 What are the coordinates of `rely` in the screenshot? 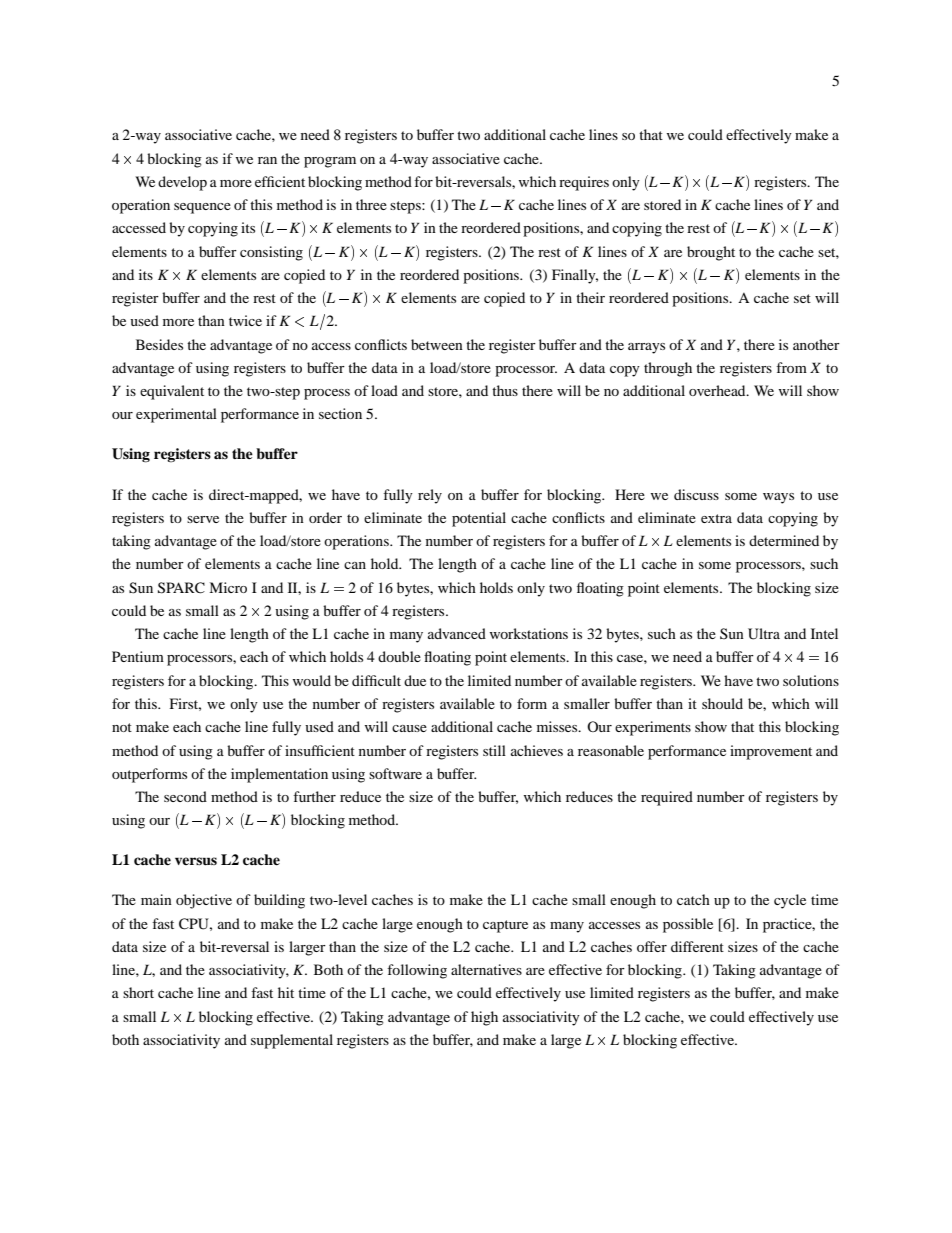 It's located at (430, 496).
